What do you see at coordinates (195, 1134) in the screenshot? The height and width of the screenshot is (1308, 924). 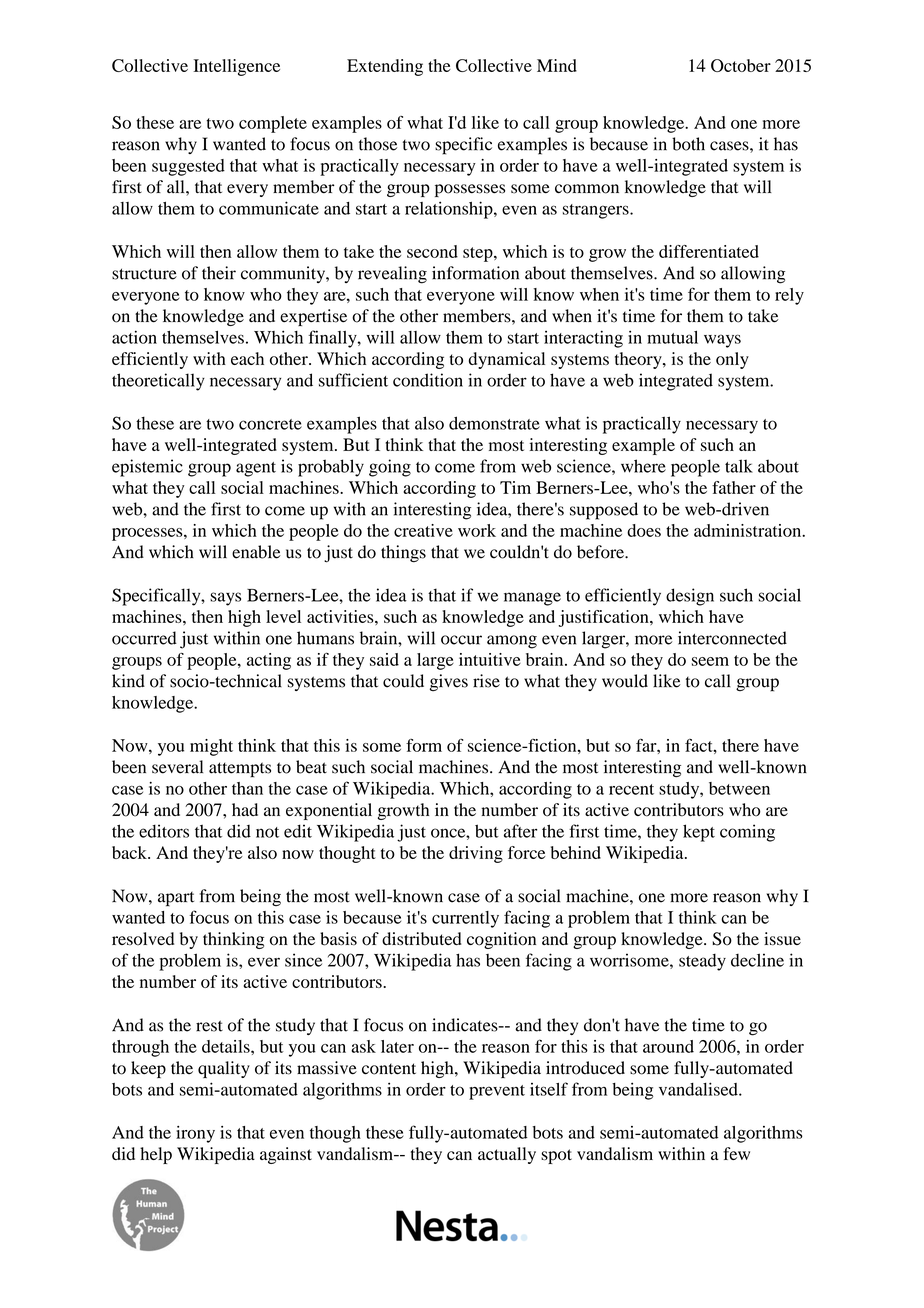 I see `irony` at bounding box center [195, 1134].
